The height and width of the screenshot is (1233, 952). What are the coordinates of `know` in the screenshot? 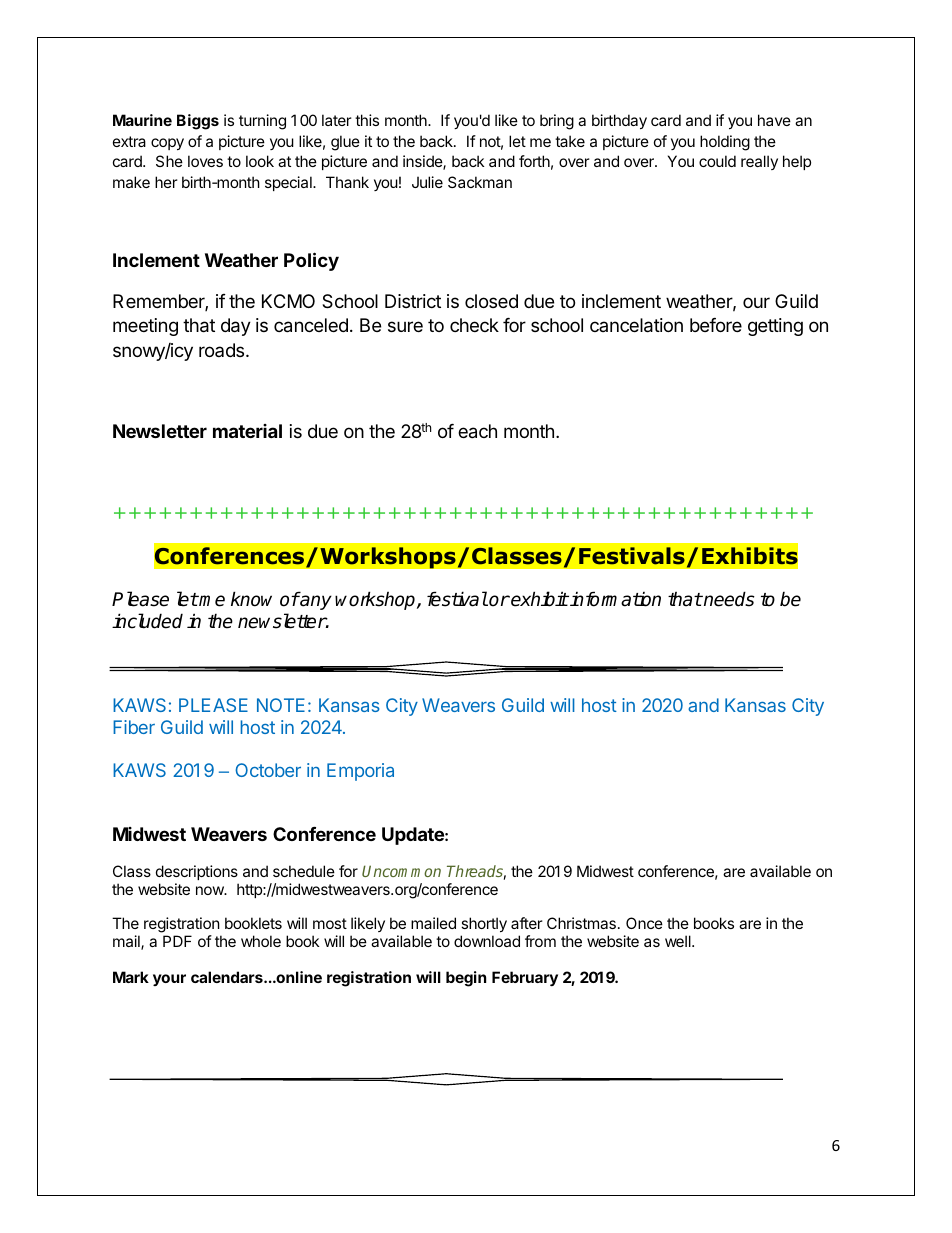 It's located at (251, 599).
